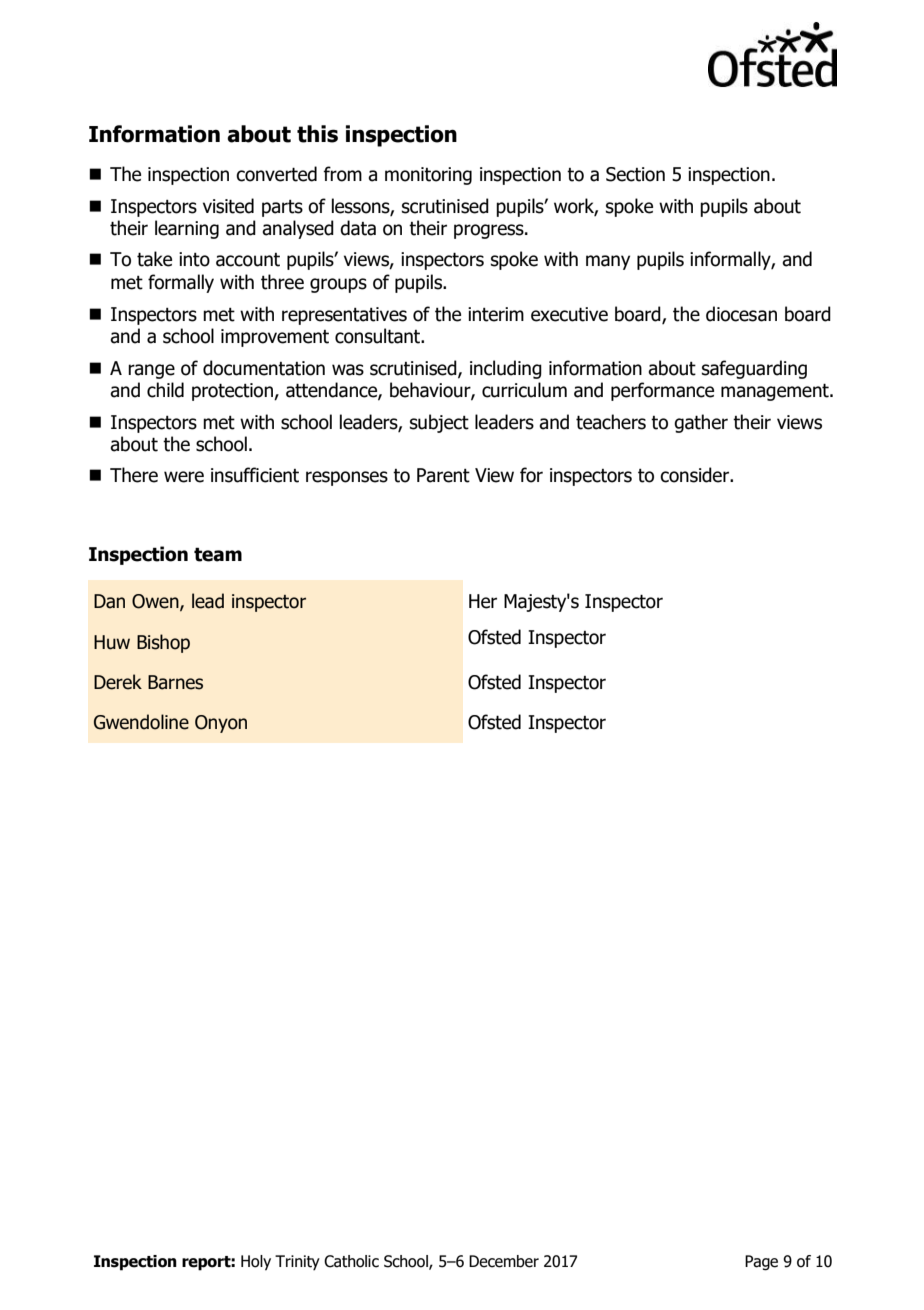  What do you see at coordinates (118, 682) in the page?
I see `Derek` at bounding box center [118, 682].
